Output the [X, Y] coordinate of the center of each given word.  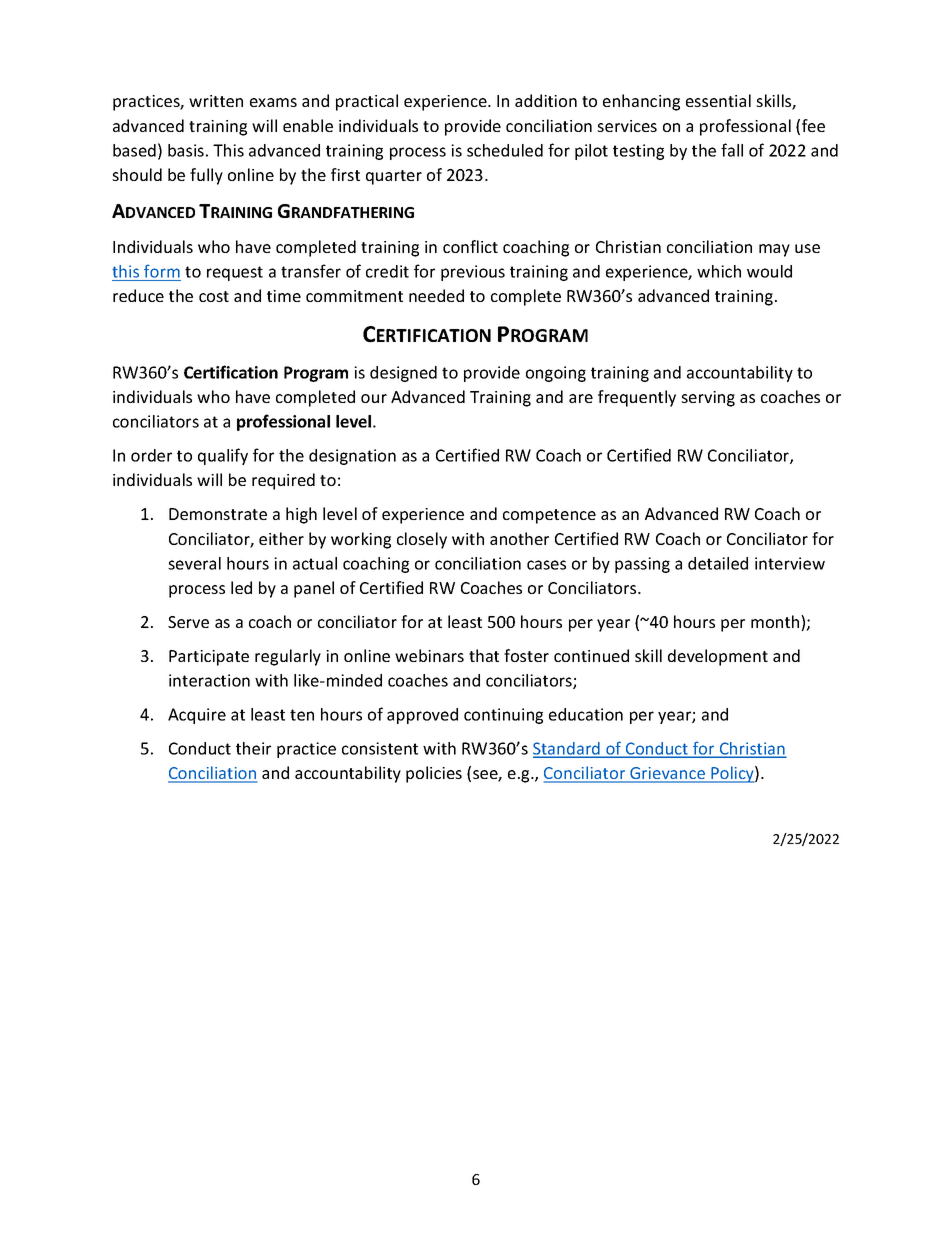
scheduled [505, 150]
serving [708, 399]
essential [718, 100]
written [216, 101]
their [253, 748]
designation [352, 457]
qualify [223, 456]
